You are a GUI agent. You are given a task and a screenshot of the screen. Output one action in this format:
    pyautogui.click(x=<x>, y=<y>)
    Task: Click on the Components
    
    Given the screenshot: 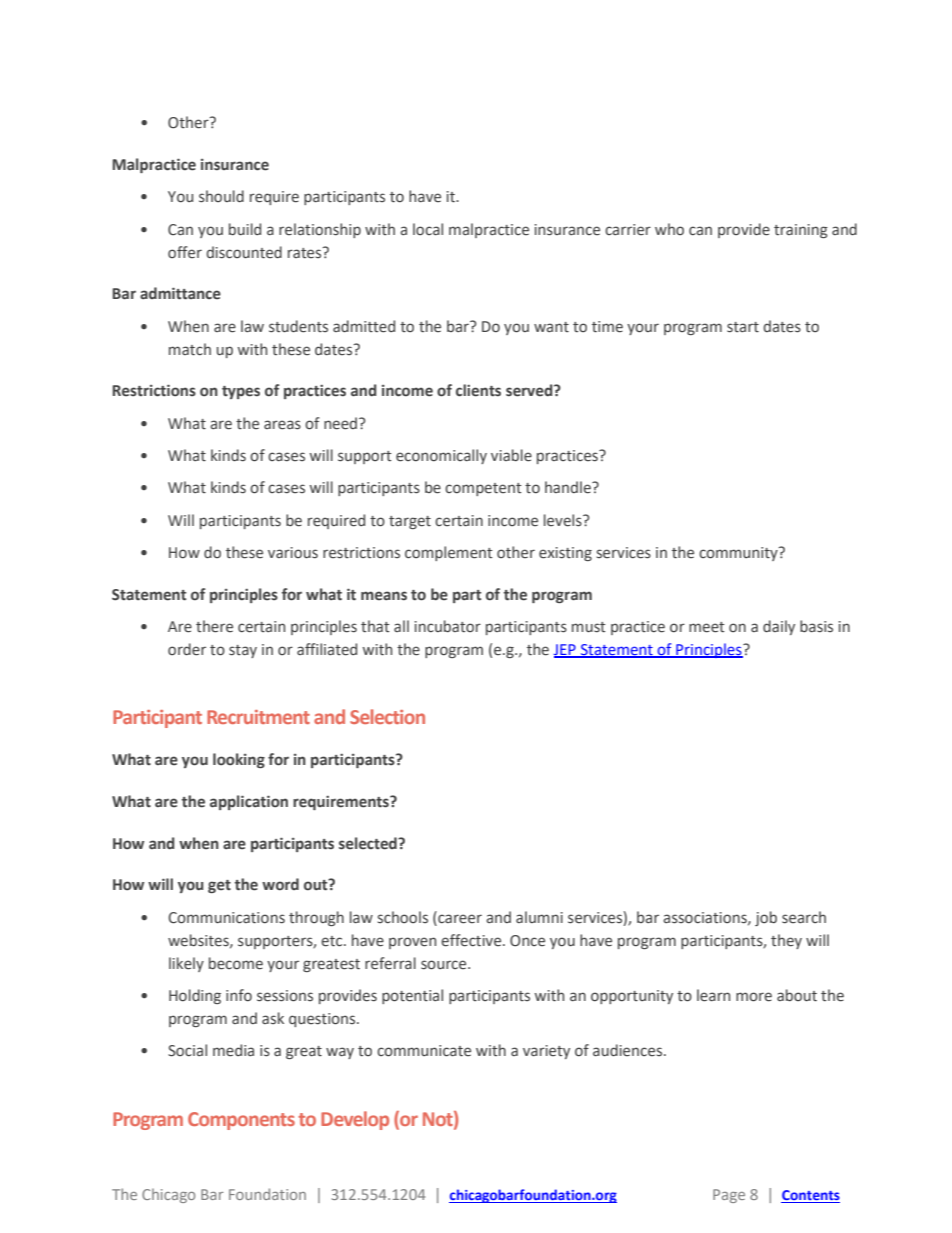 What is the action you would take?
    pyautogui.click(x=241, y=1121)
